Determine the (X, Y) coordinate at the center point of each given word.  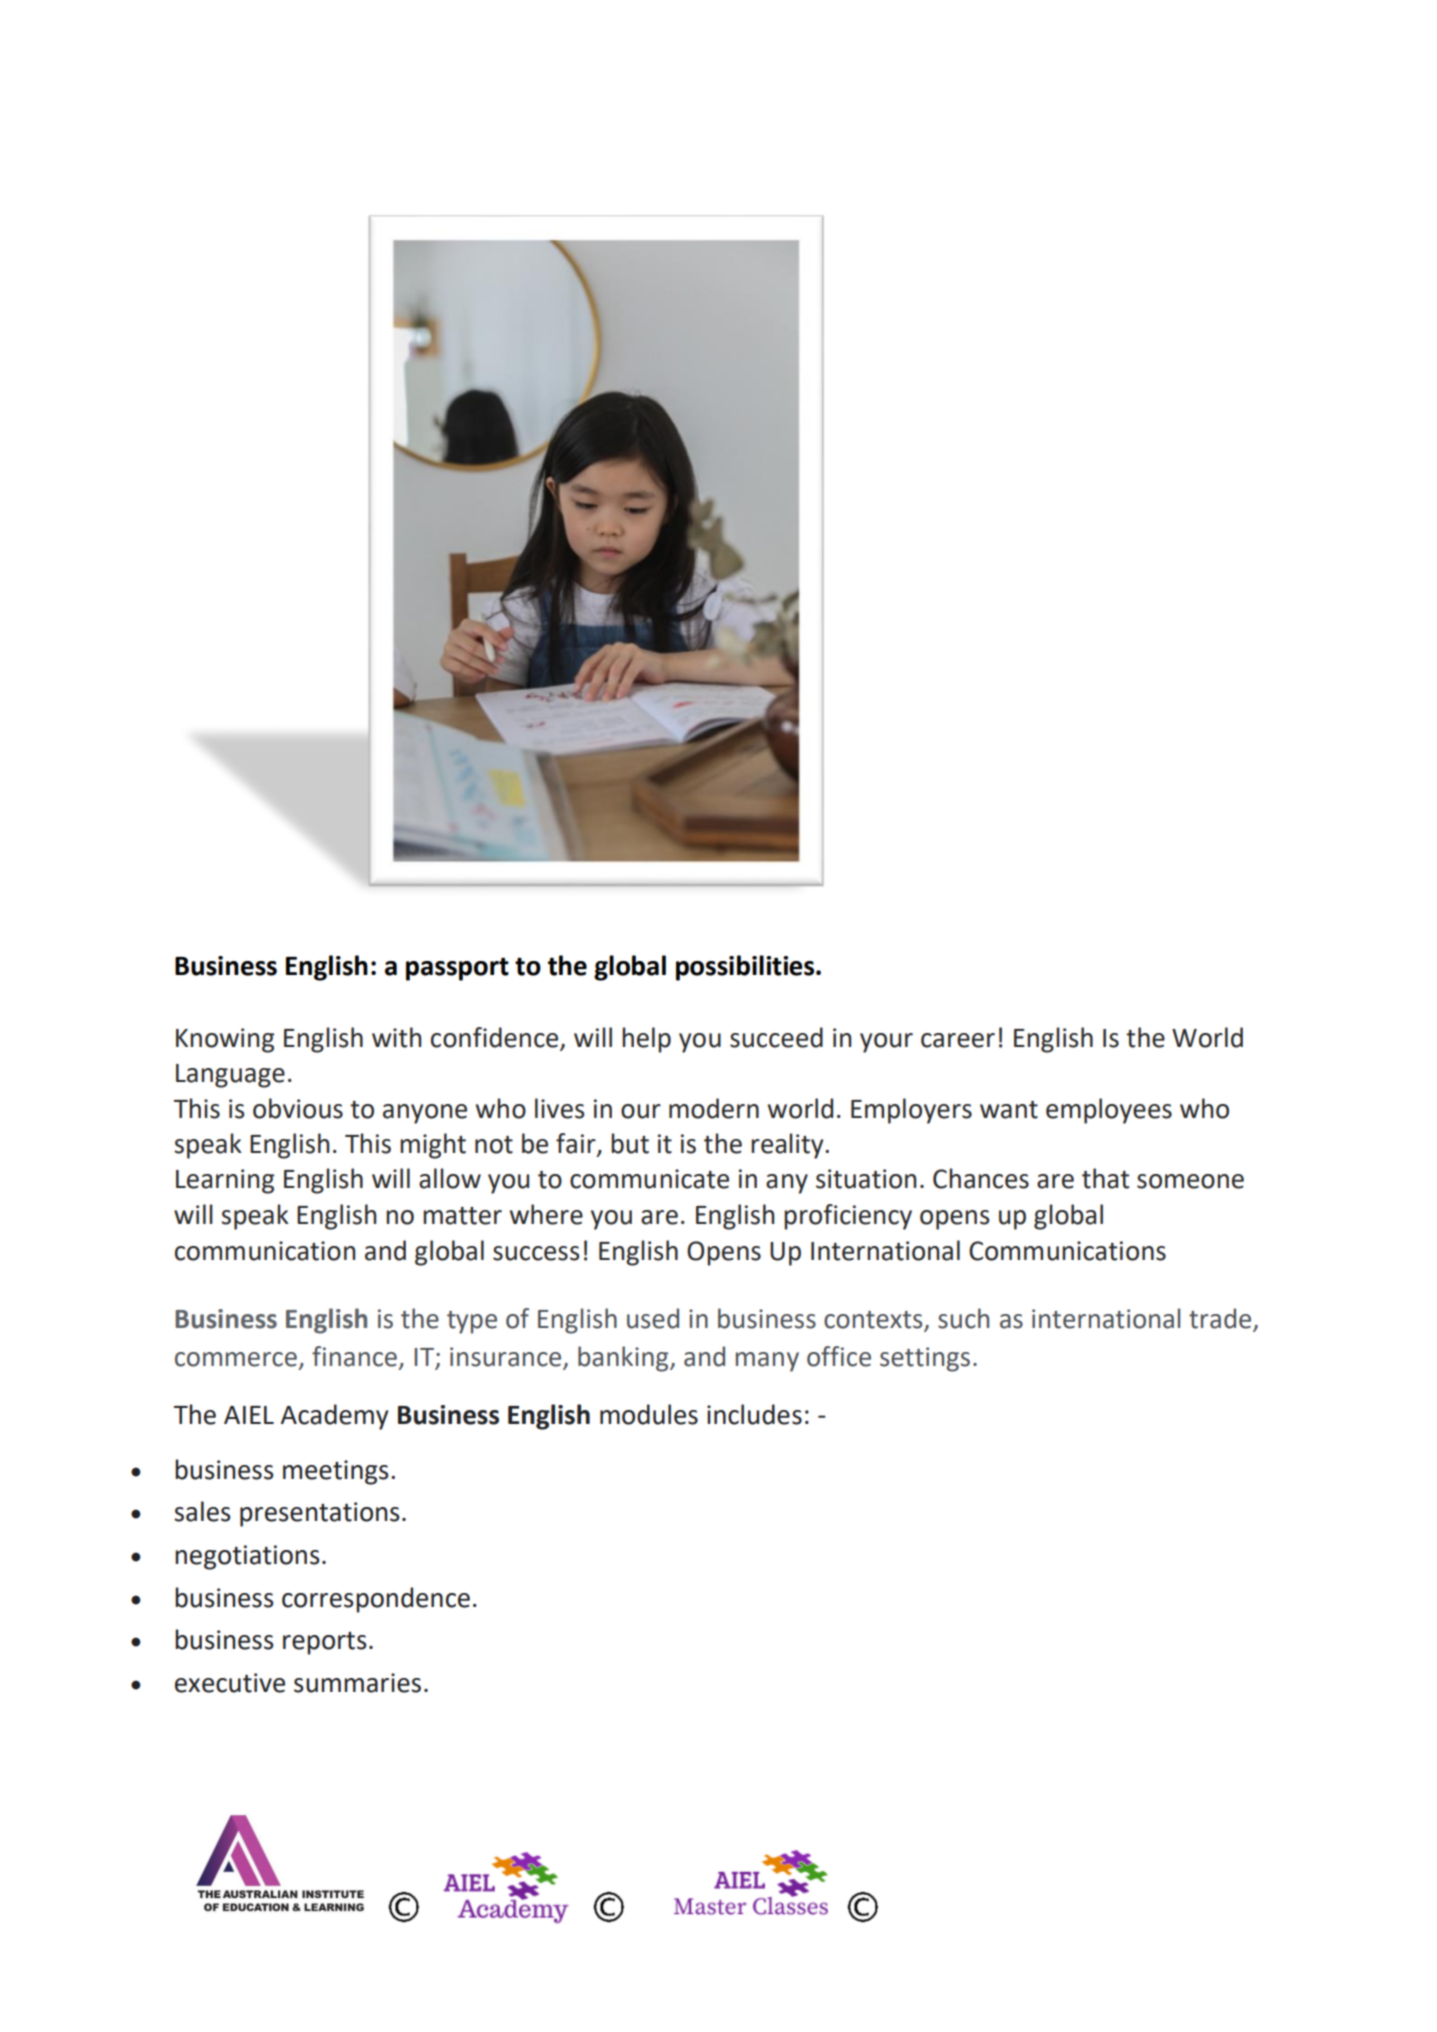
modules (649, 1414)
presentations (320, 1514)
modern (714, 1108)
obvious (298, 1108)
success (536, 1253)
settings (925, 1359)
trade (1221, 1319)
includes (754, 1414)
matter (462, 1216)
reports (325, 1643)
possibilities (746, 968)
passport (457, 969)
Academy (335, 1417)
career (958, 1040)
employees (1109, 1111)
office (839, 1356)
